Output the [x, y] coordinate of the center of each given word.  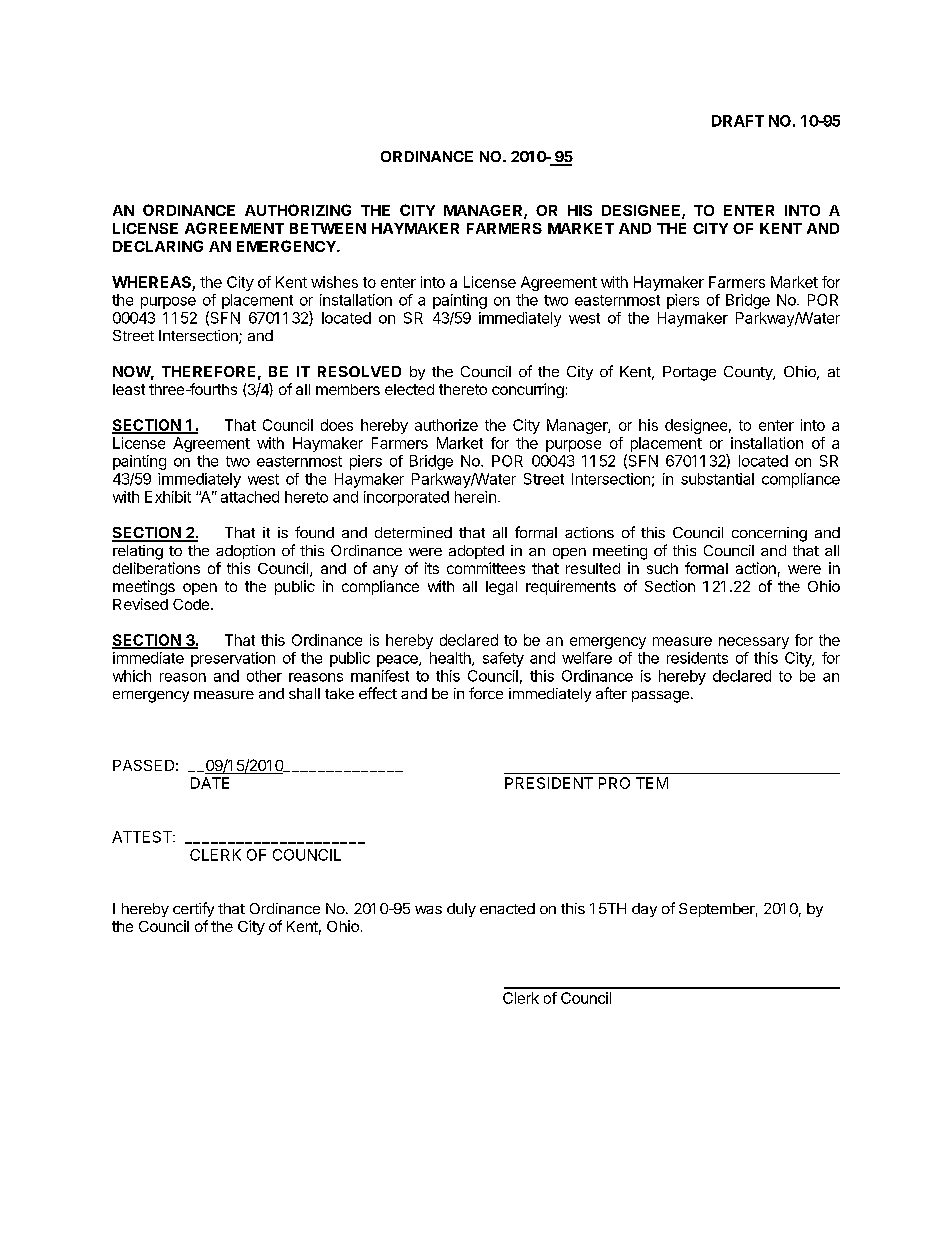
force [486, 693]
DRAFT [738, 121]
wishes [334, 282]
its [432, 568]
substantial [717, 479]
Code [192, 604]
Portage [689, 373]
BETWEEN [328, 228]
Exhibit [168, 497]
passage [660, 697]
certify [193, 909]
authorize [446, 425]
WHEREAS [151, 282]
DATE [210, 783]
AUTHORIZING [298, 210]
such [662, 568]
